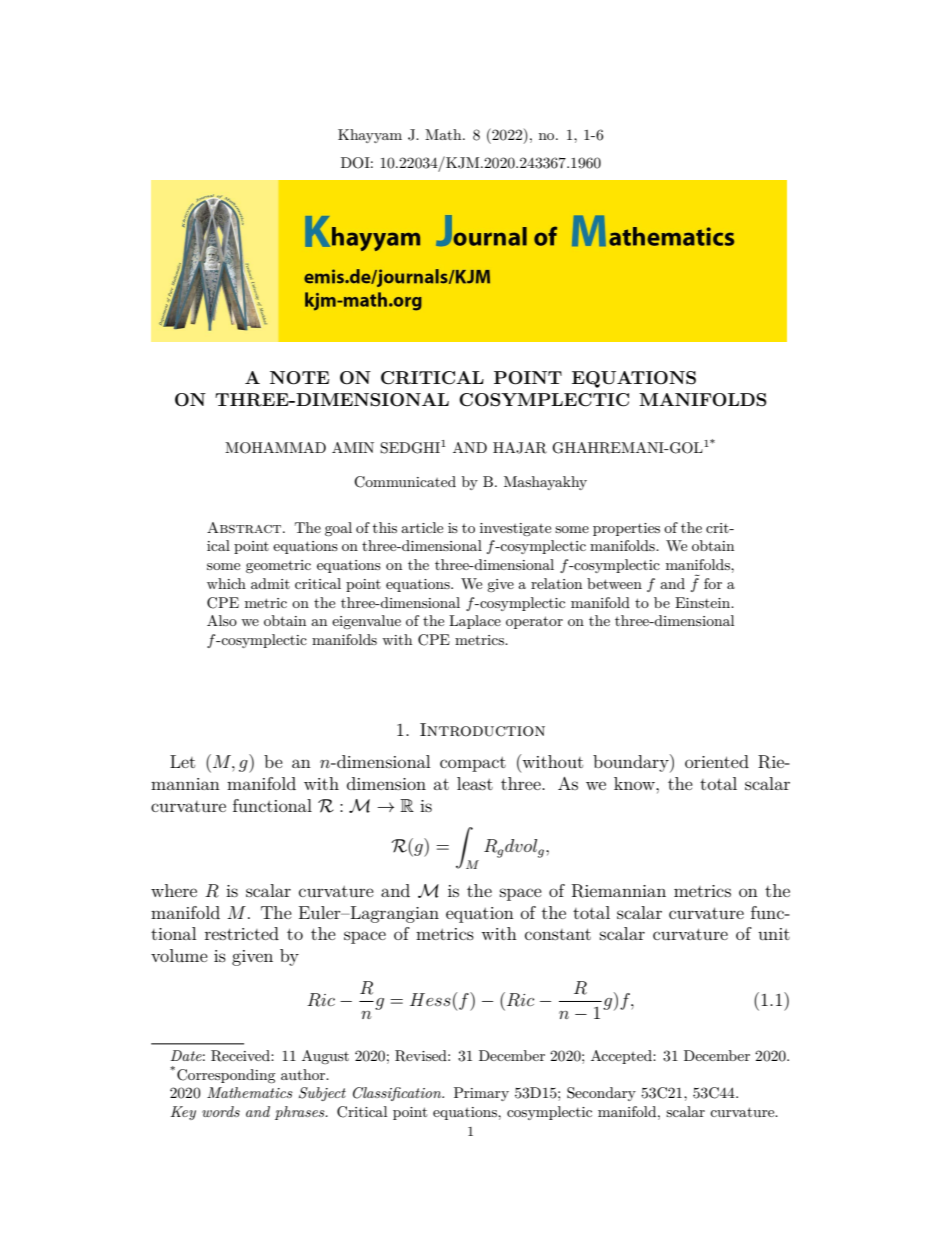 Image resolution: width=952 pixels, height=1233 pixels. What do you see at coordinates (299, 378) in the image?
I see `NOTE` at bounding box center [299, 378].
